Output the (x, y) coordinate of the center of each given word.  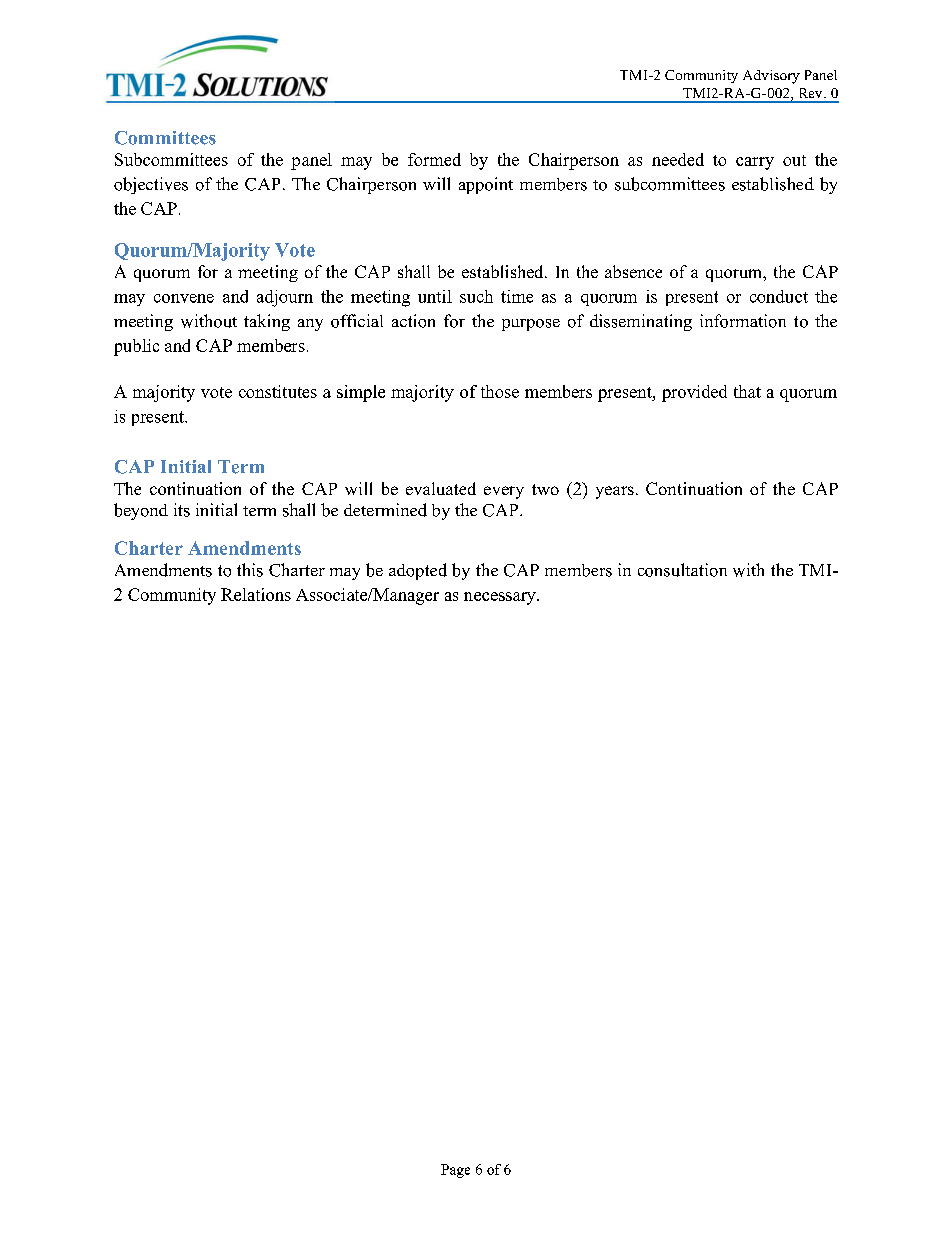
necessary (501, 598)
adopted (418, 571)
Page (455, 1171)
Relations (256, 594)
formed (434, 159)
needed (678, 159)
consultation (682, 570)
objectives (151, 185)
